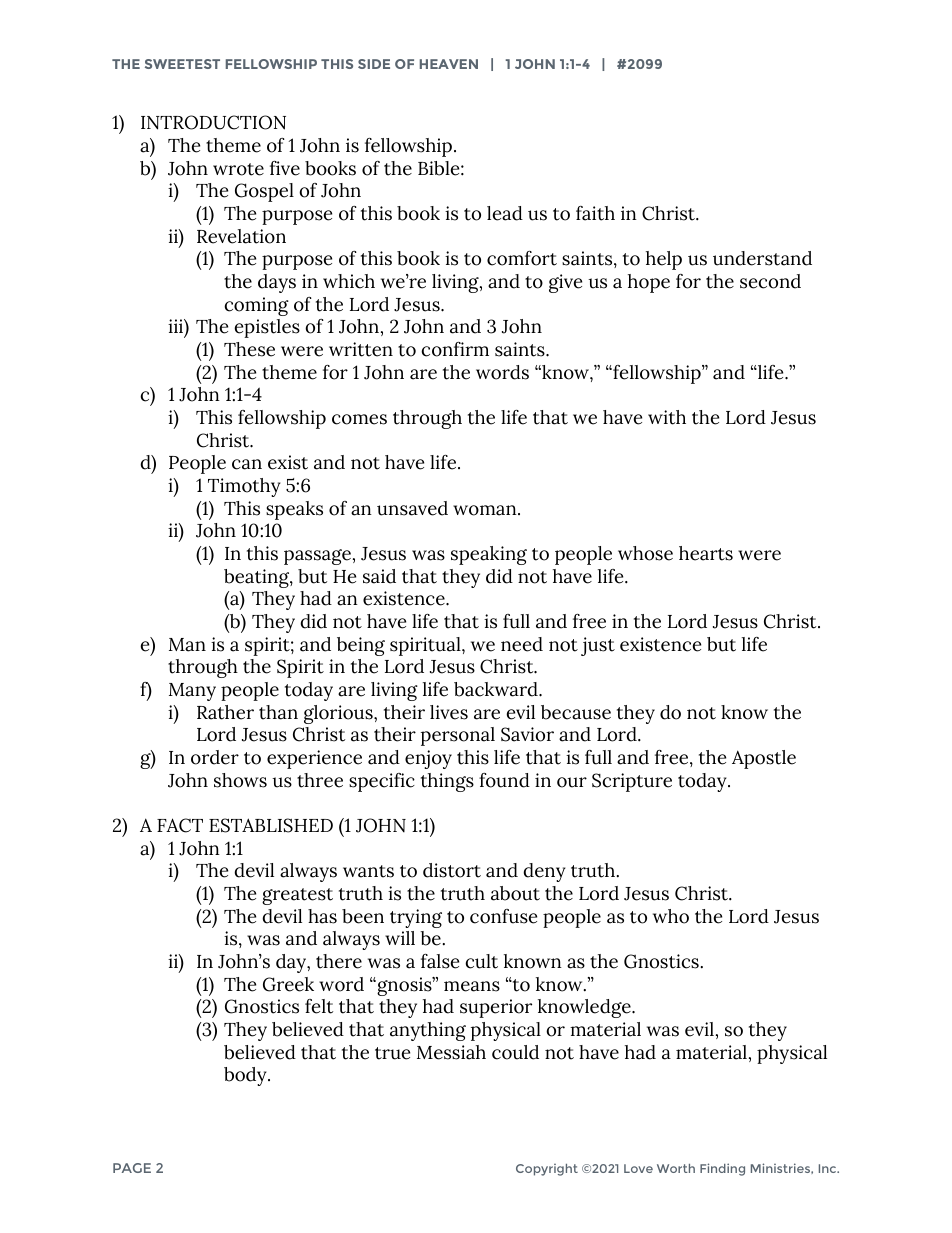 The height and width of the screenshot is (1233, 952). Describe the element at coordinates (547, 1170) in the screenshot. I see `Copyright` at that location.
